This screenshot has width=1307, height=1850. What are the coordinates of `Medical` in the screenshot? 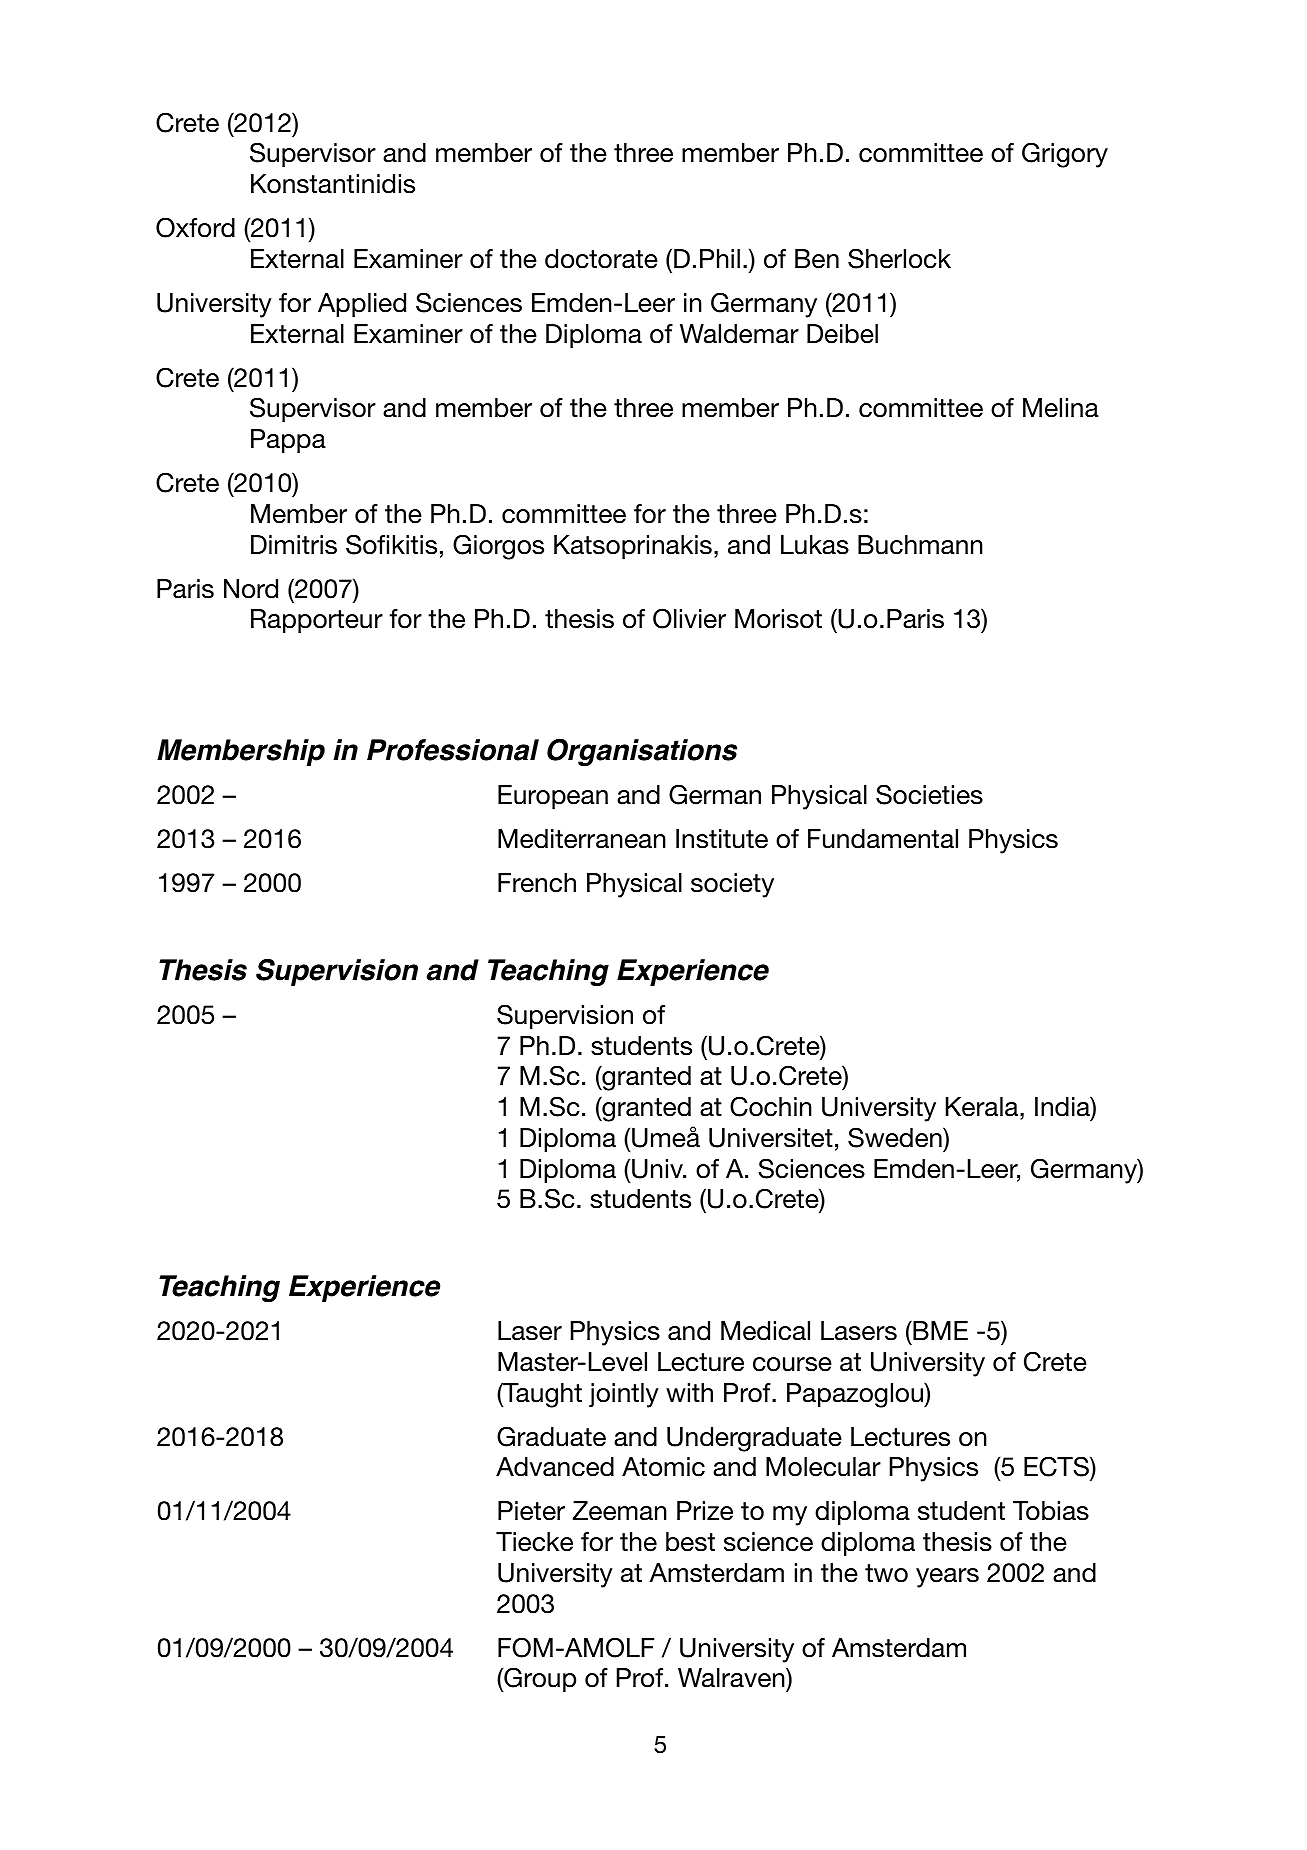 It's located at (765, 1331).
